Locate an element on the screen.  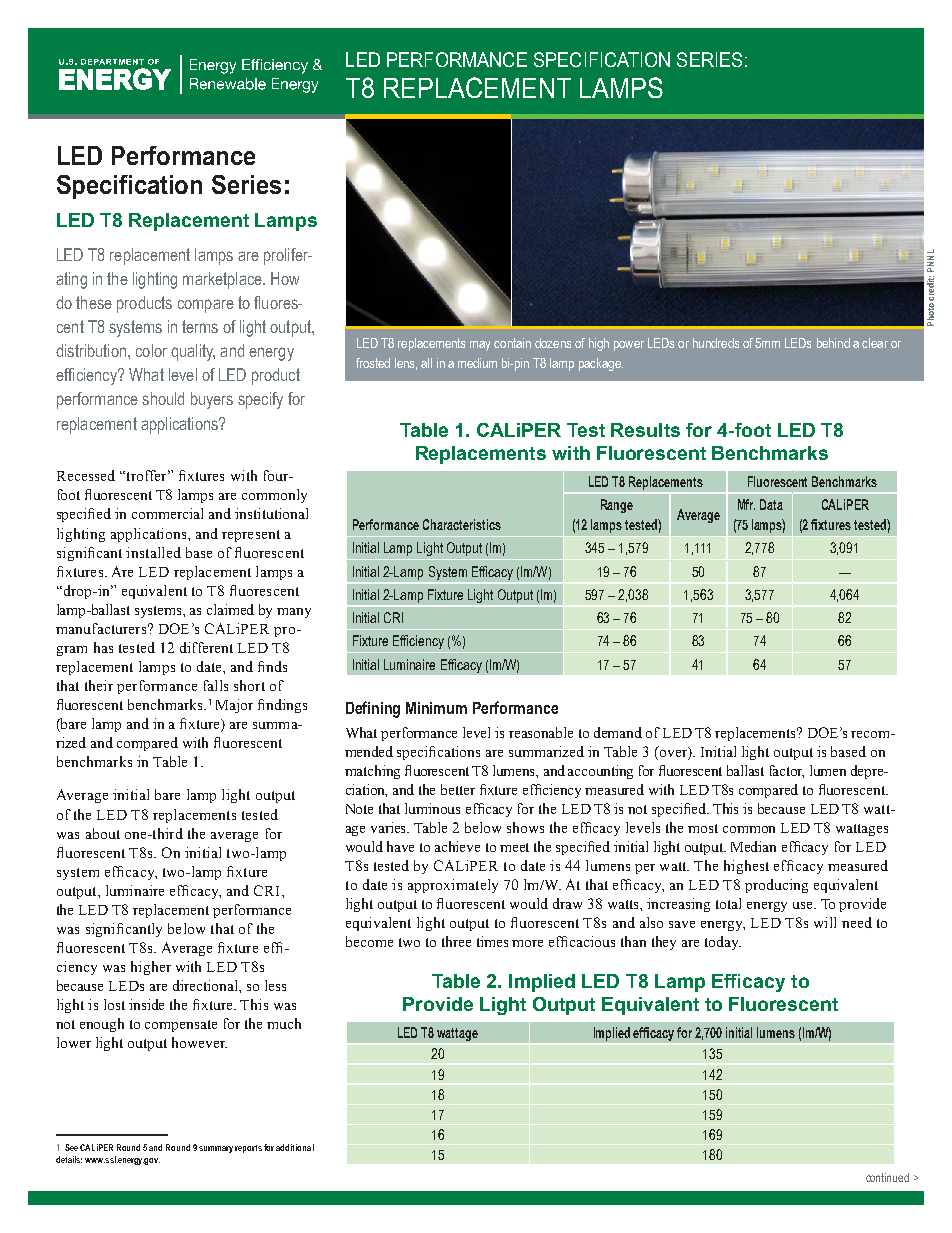
factor is located at coordinates (787, 771).
